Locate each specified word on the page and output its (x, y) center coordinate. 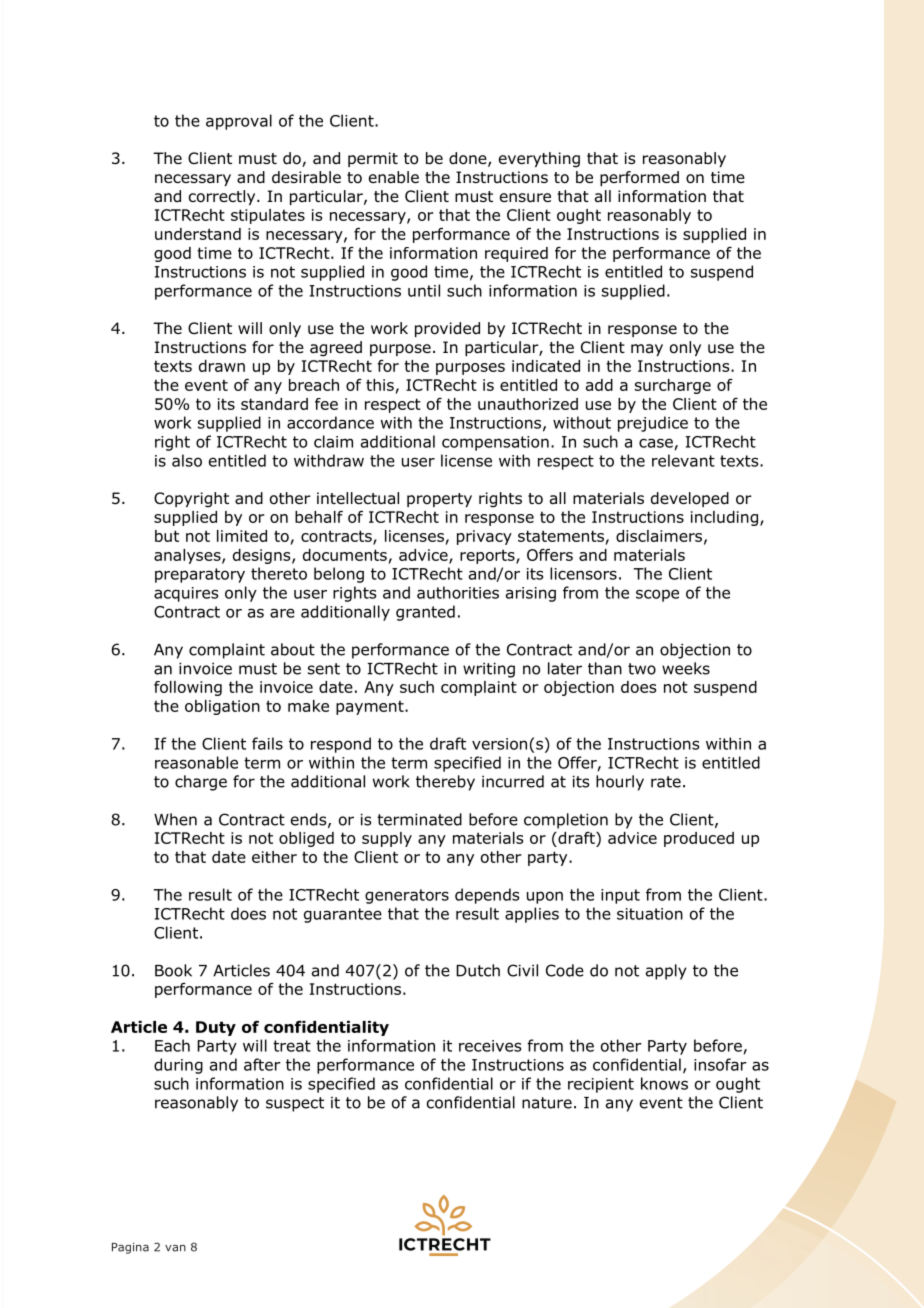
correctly (223, 197)
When (175, 819)
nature (547, 1103)
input (620, 896)
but (167, 536)
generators (407, 896)
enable (394, 177)
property (439, 500)
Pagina (130, 1248)
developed (690, 499)
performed (639, 178)
